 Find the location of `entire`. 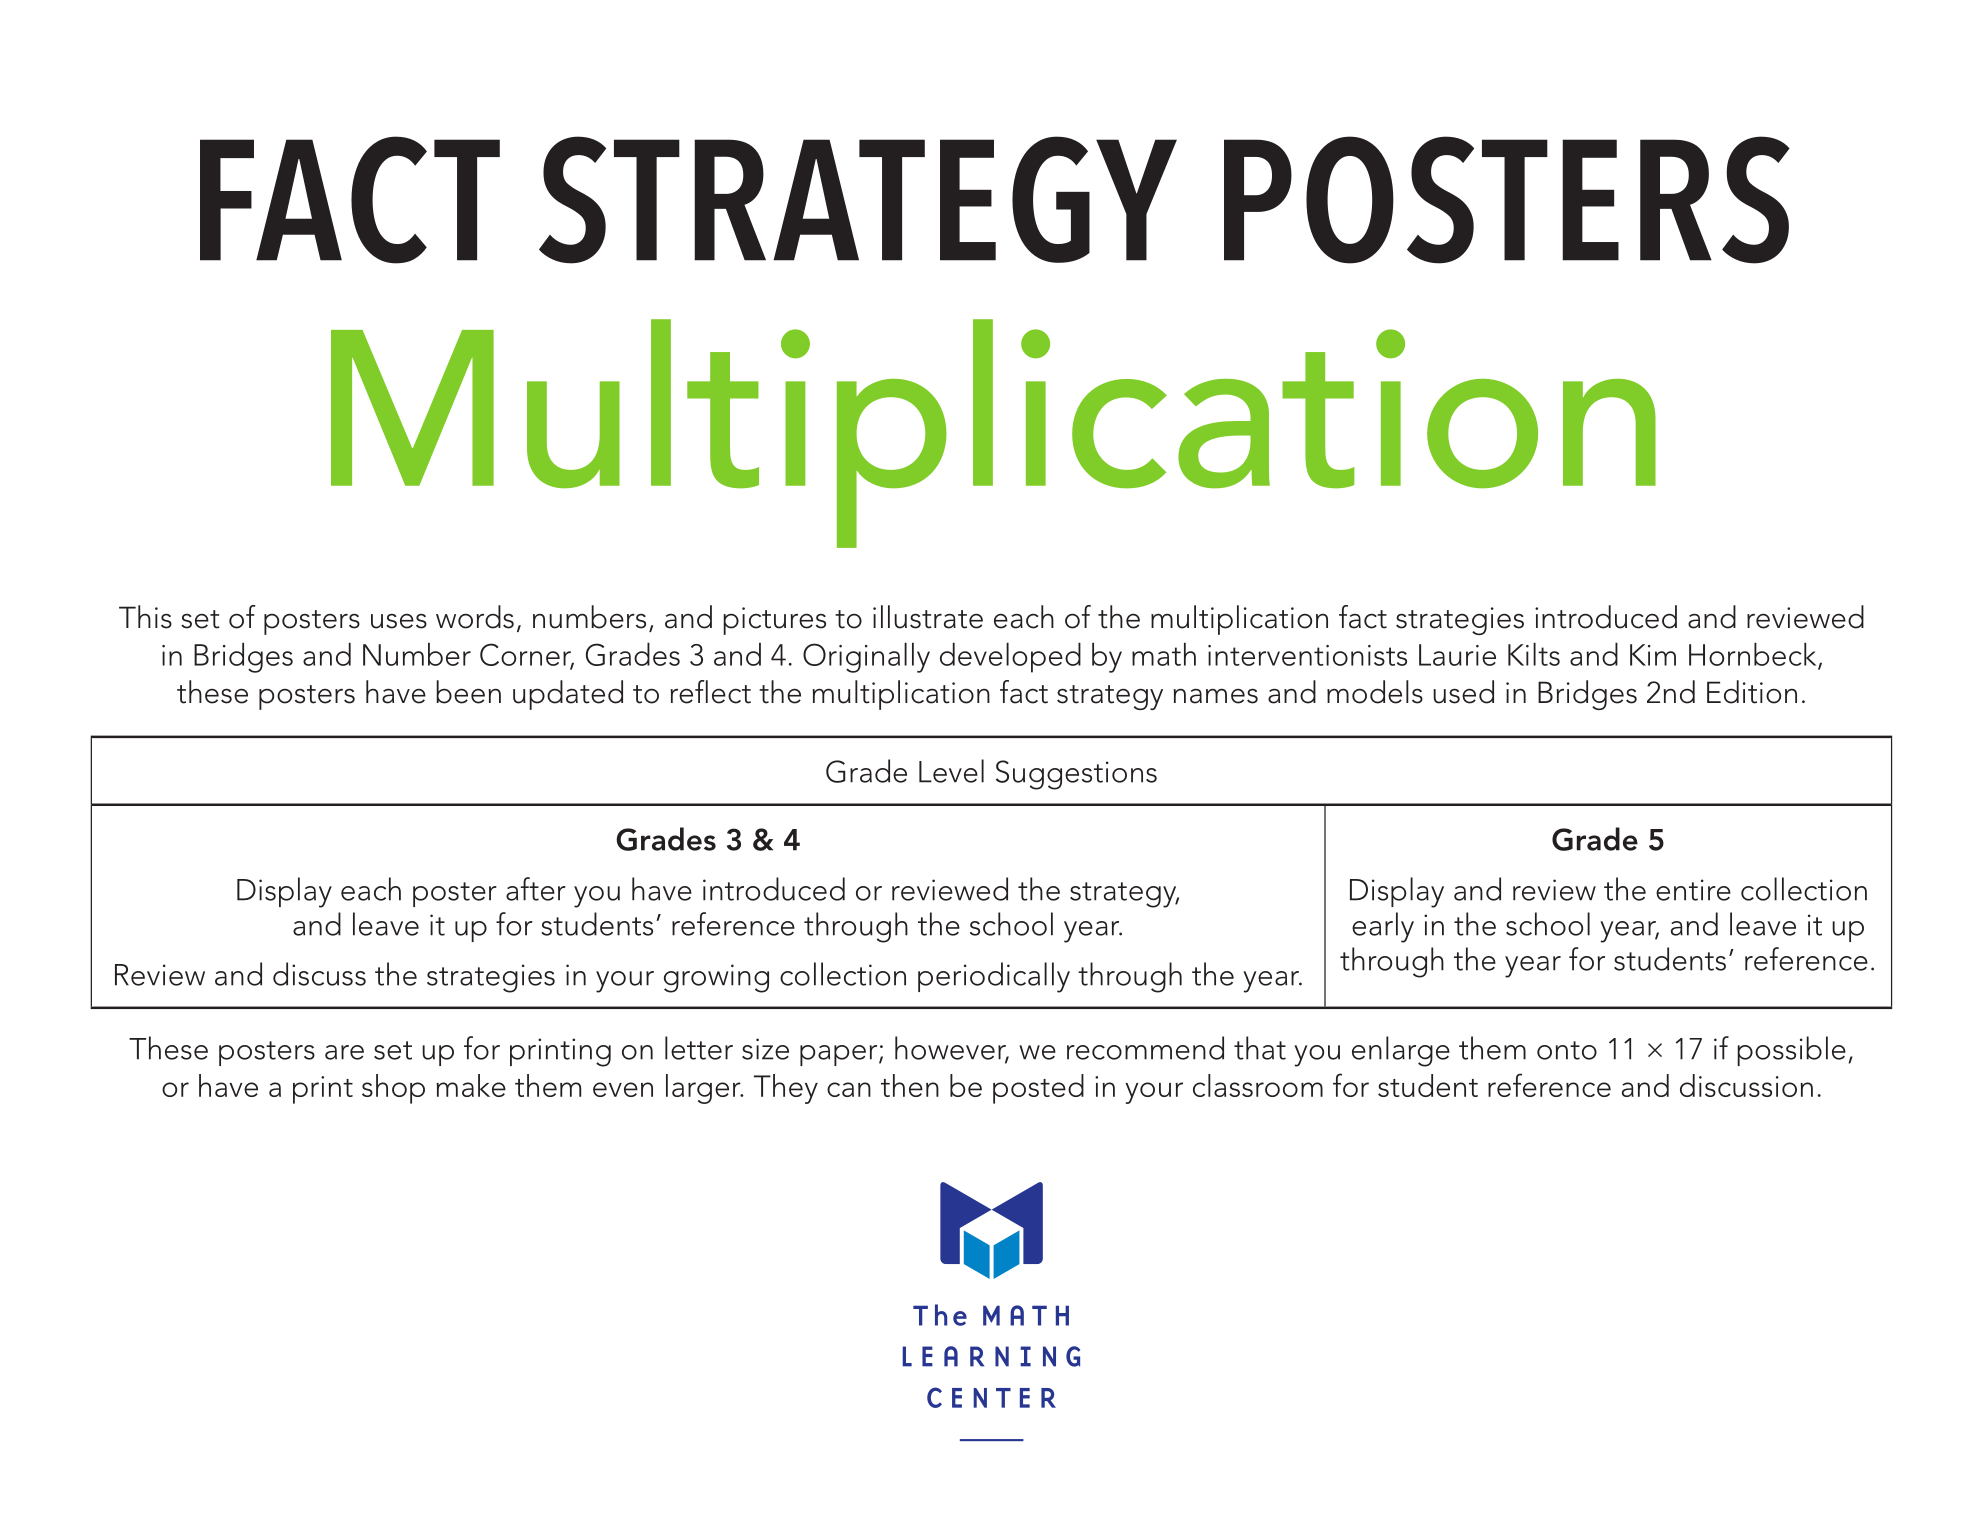

entire is located at coordinates (1693, 890).
